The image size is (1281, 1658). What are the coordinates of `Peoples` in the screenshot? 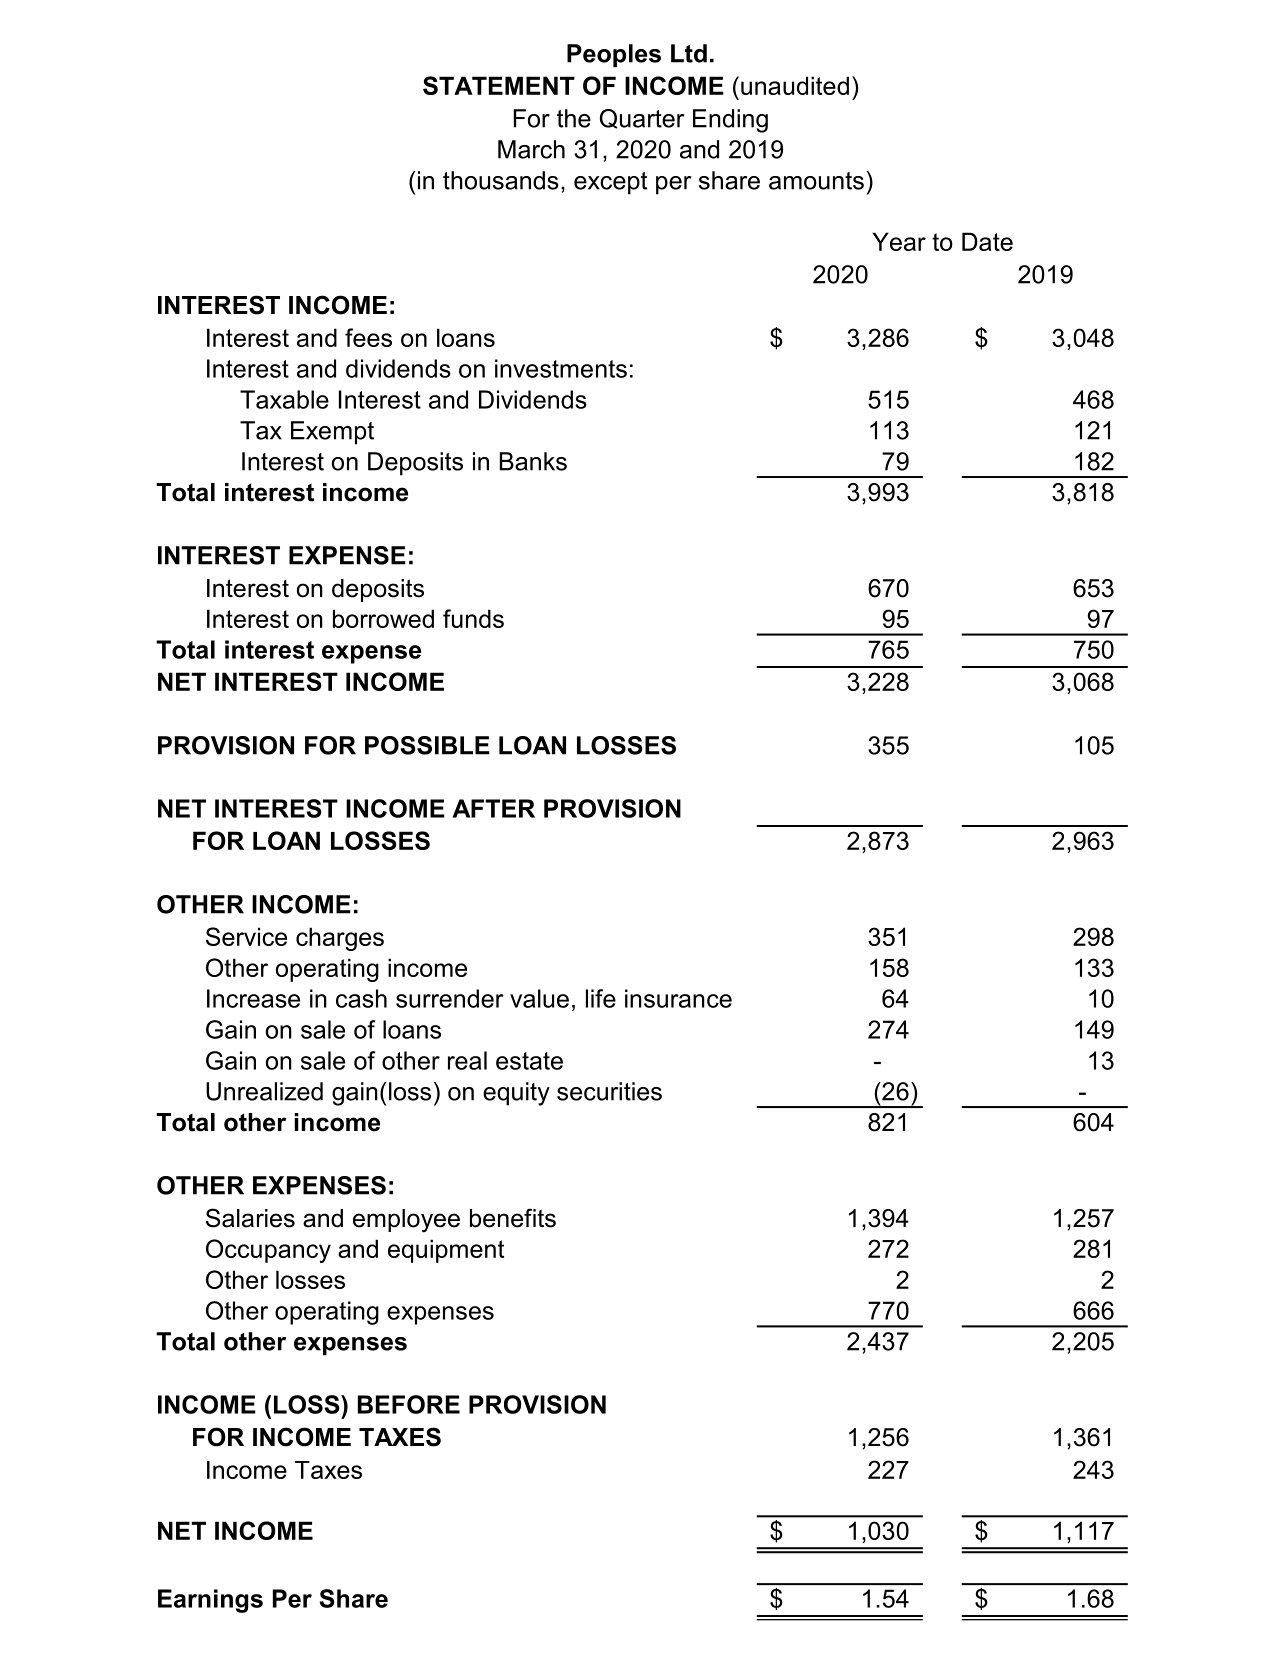 It's located at (614, 56).
